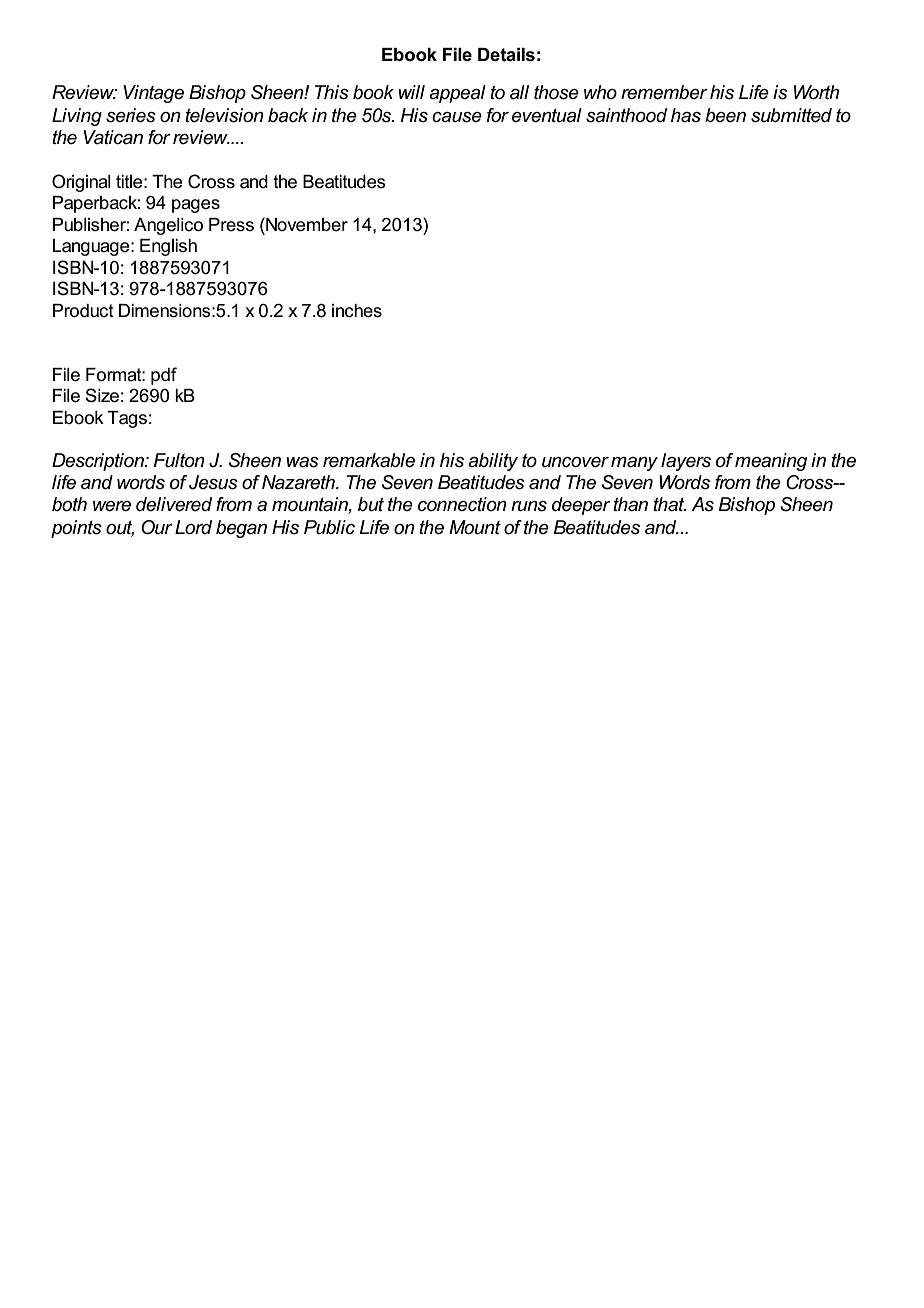 Image resolution: width=924 pixels, height=1308 pixels. Describe the element at coordinates (83, 311) in the page. I see `Product` at that location.
